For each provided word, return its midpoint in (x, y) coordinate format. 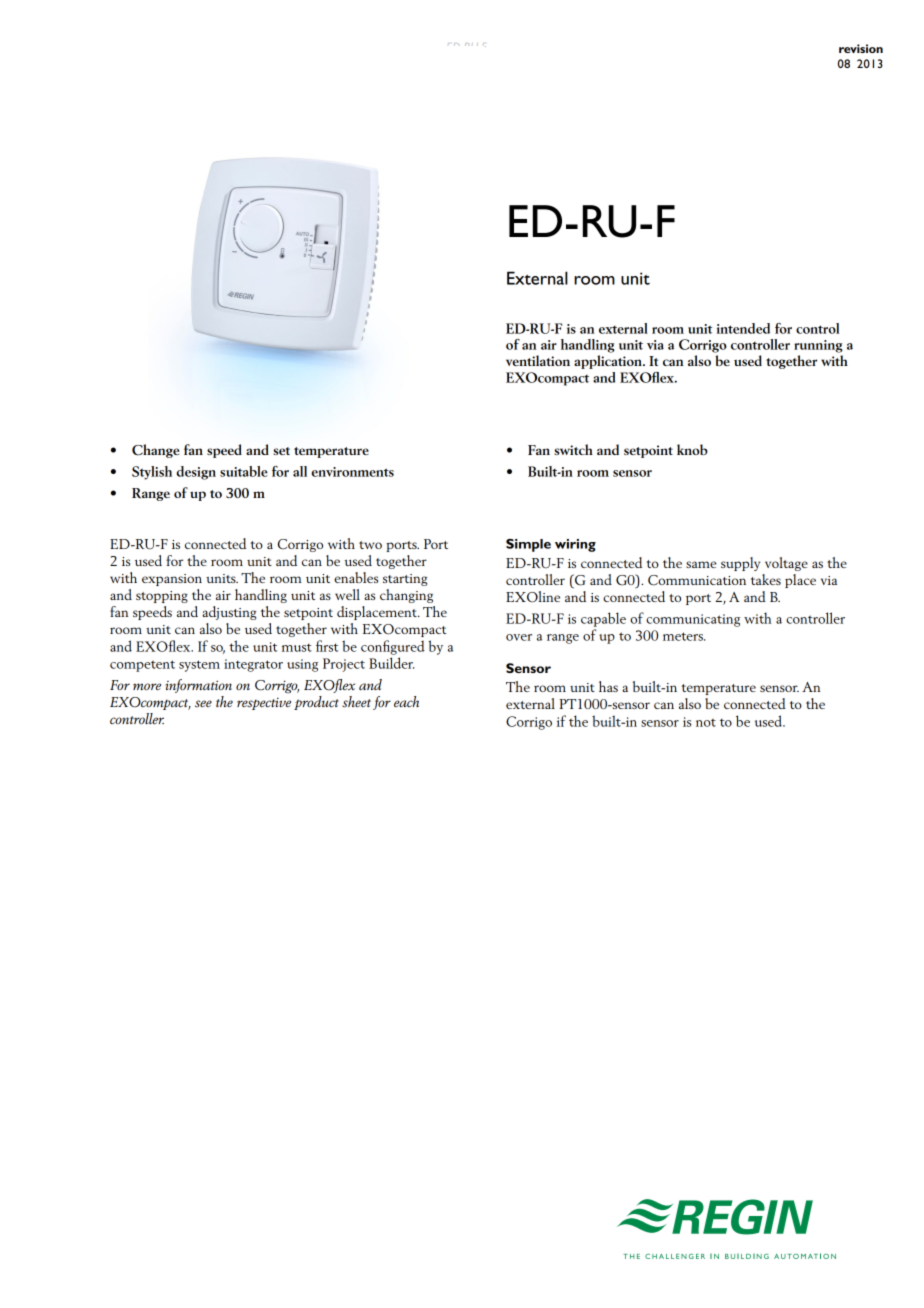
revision (861, 48)
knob (692, 449)
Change (155, 451)
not (706, 722)
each (406, 701)
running (818, 346)
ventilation (538, 360)
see (203, 704)
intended (743, 328)
